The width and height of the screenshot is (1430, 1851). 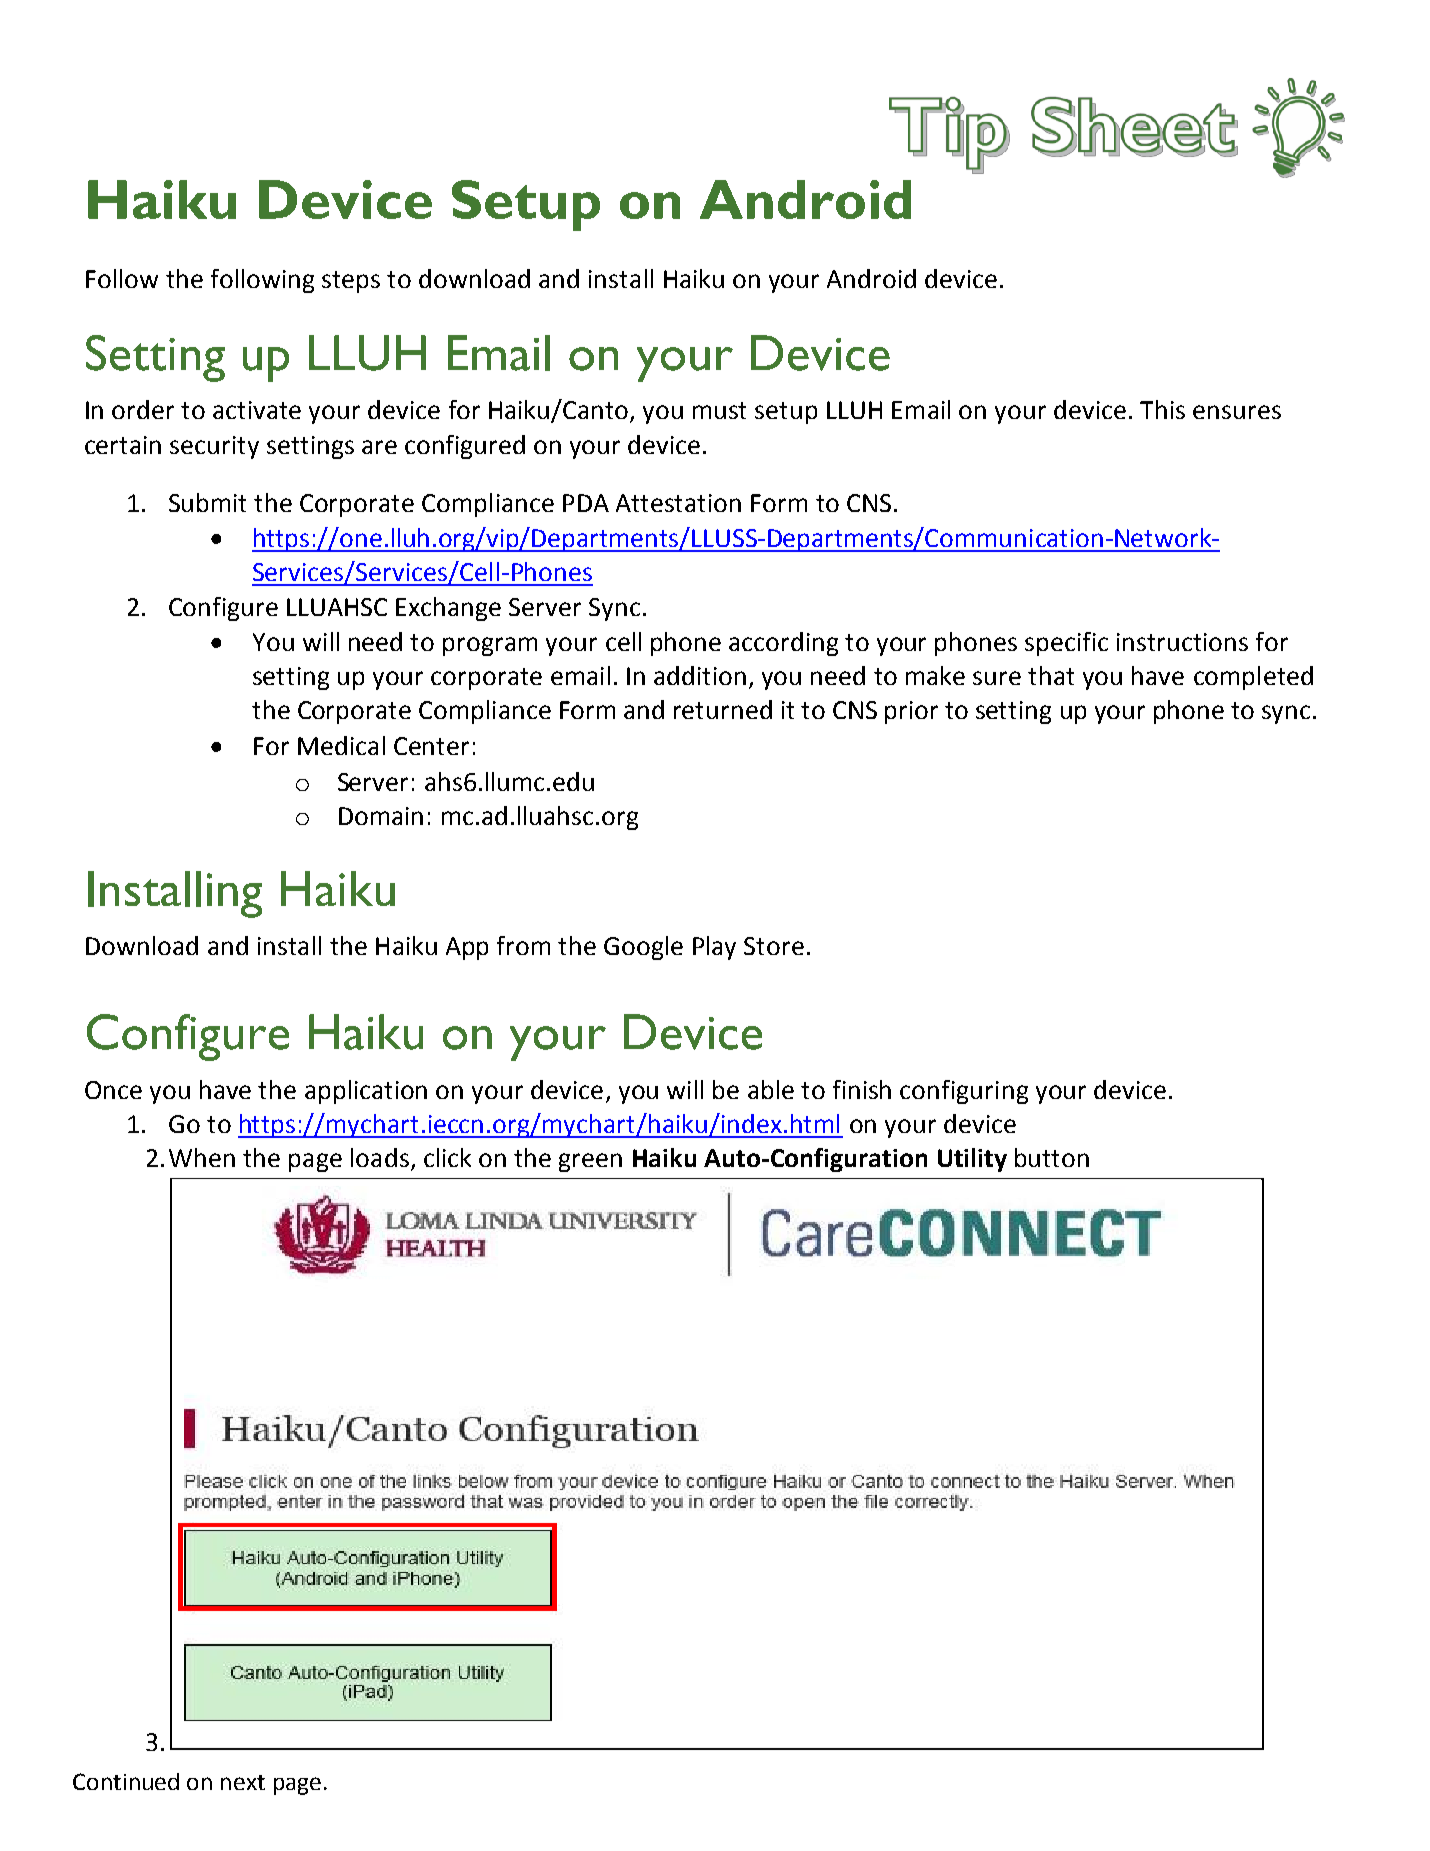 What do you see at coordinates (719, 410) in the screenshot?
I see `must` at bounding box center [719, 410].
